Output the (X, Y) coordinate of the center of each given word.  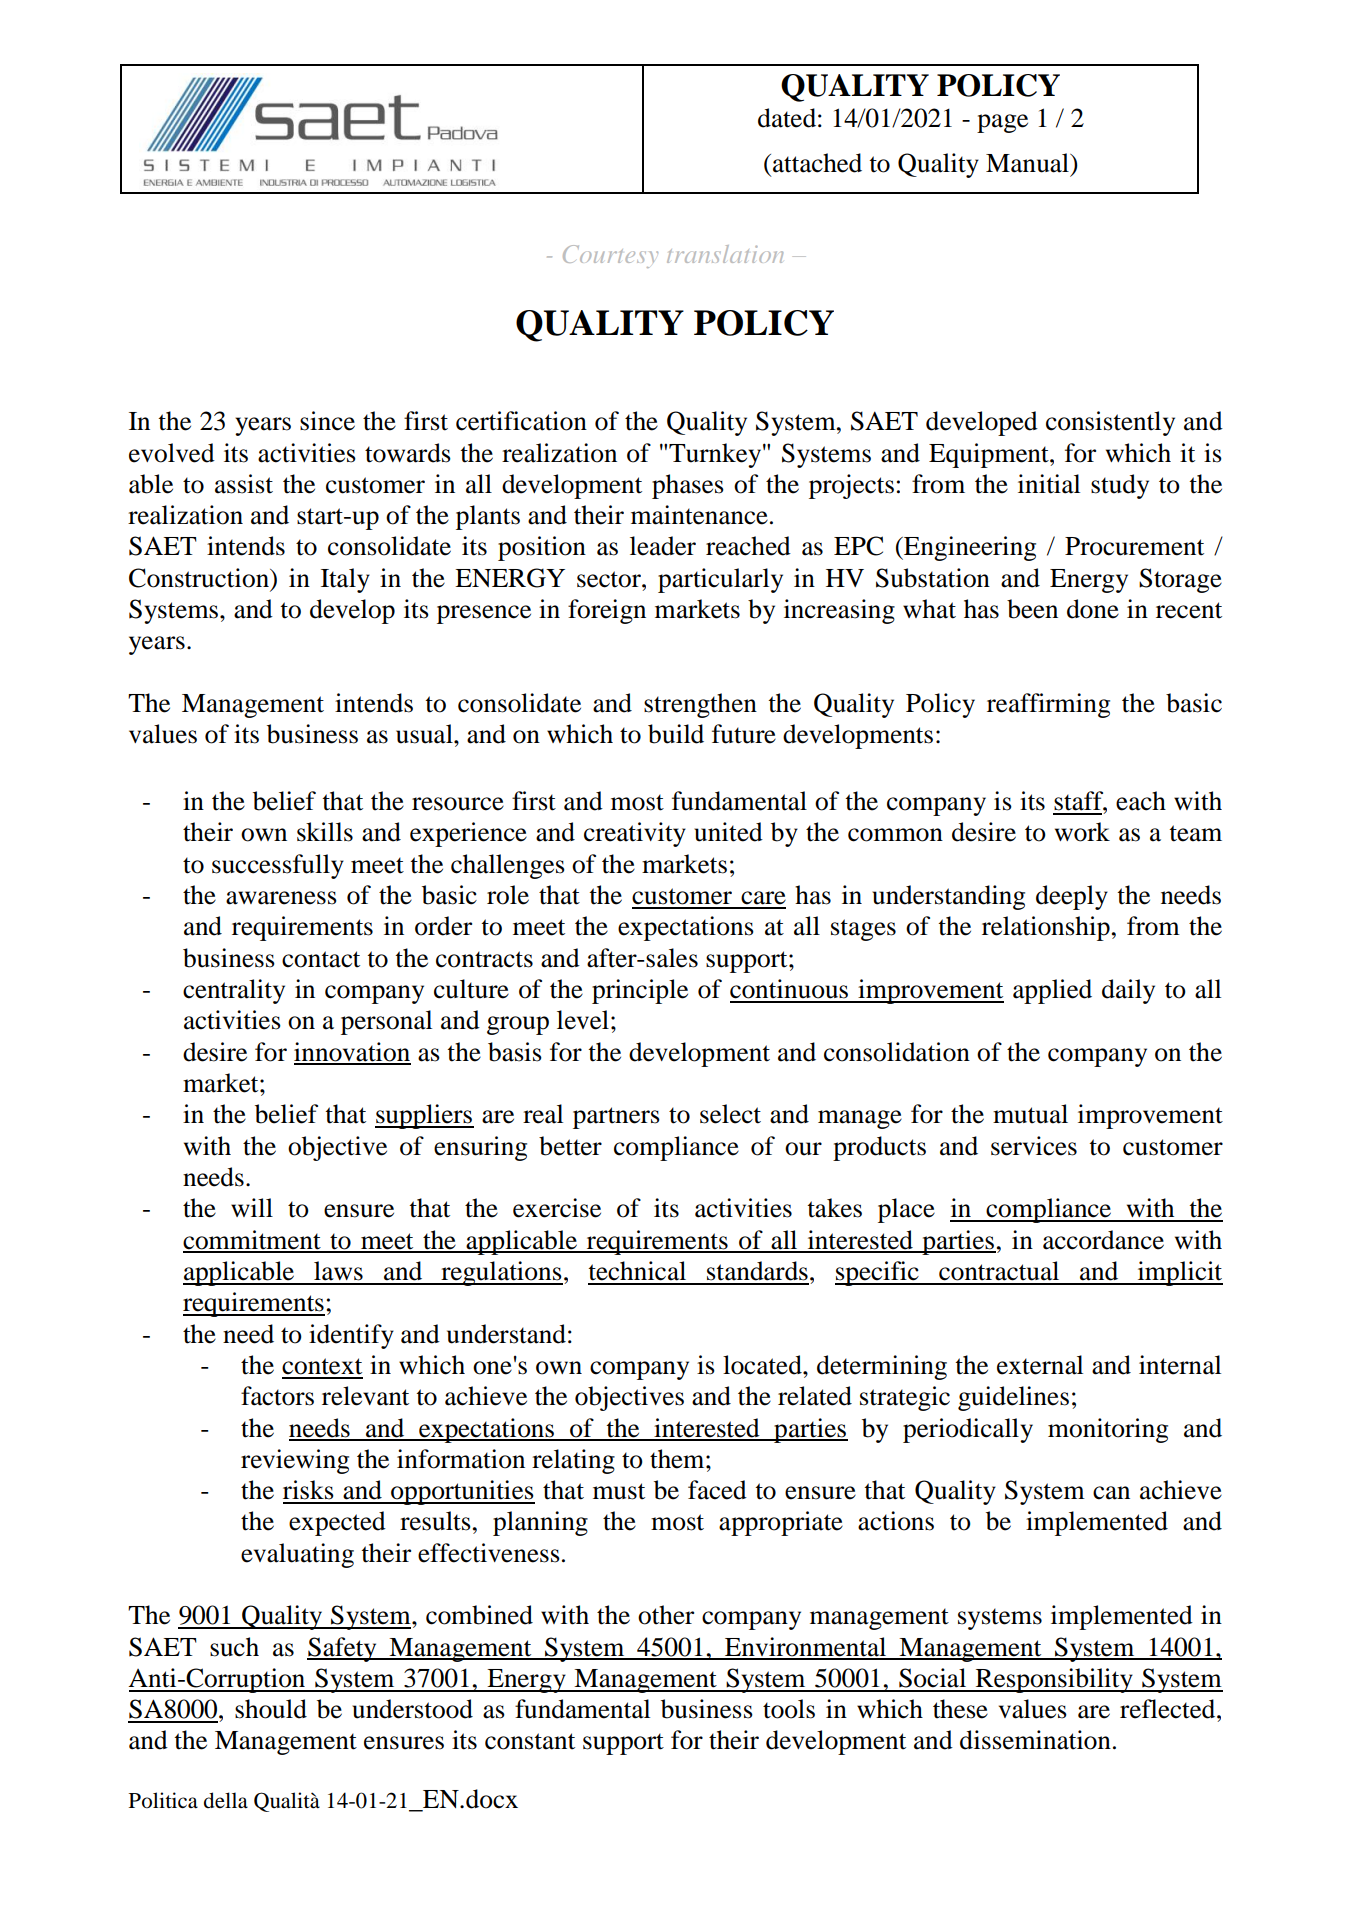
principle (640, 991)
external (1040, 1365)
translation (725, 254)
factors (277, 1396)
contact (321, 959)
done (1093, 609)
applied (1052, 991)
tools (789, 1709)
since (327, 421)
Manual (1028, 163)
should (271, 1709)
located (763, 1365)
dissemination (1035, 1740)
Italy (345, 580)
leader (663, 546)
